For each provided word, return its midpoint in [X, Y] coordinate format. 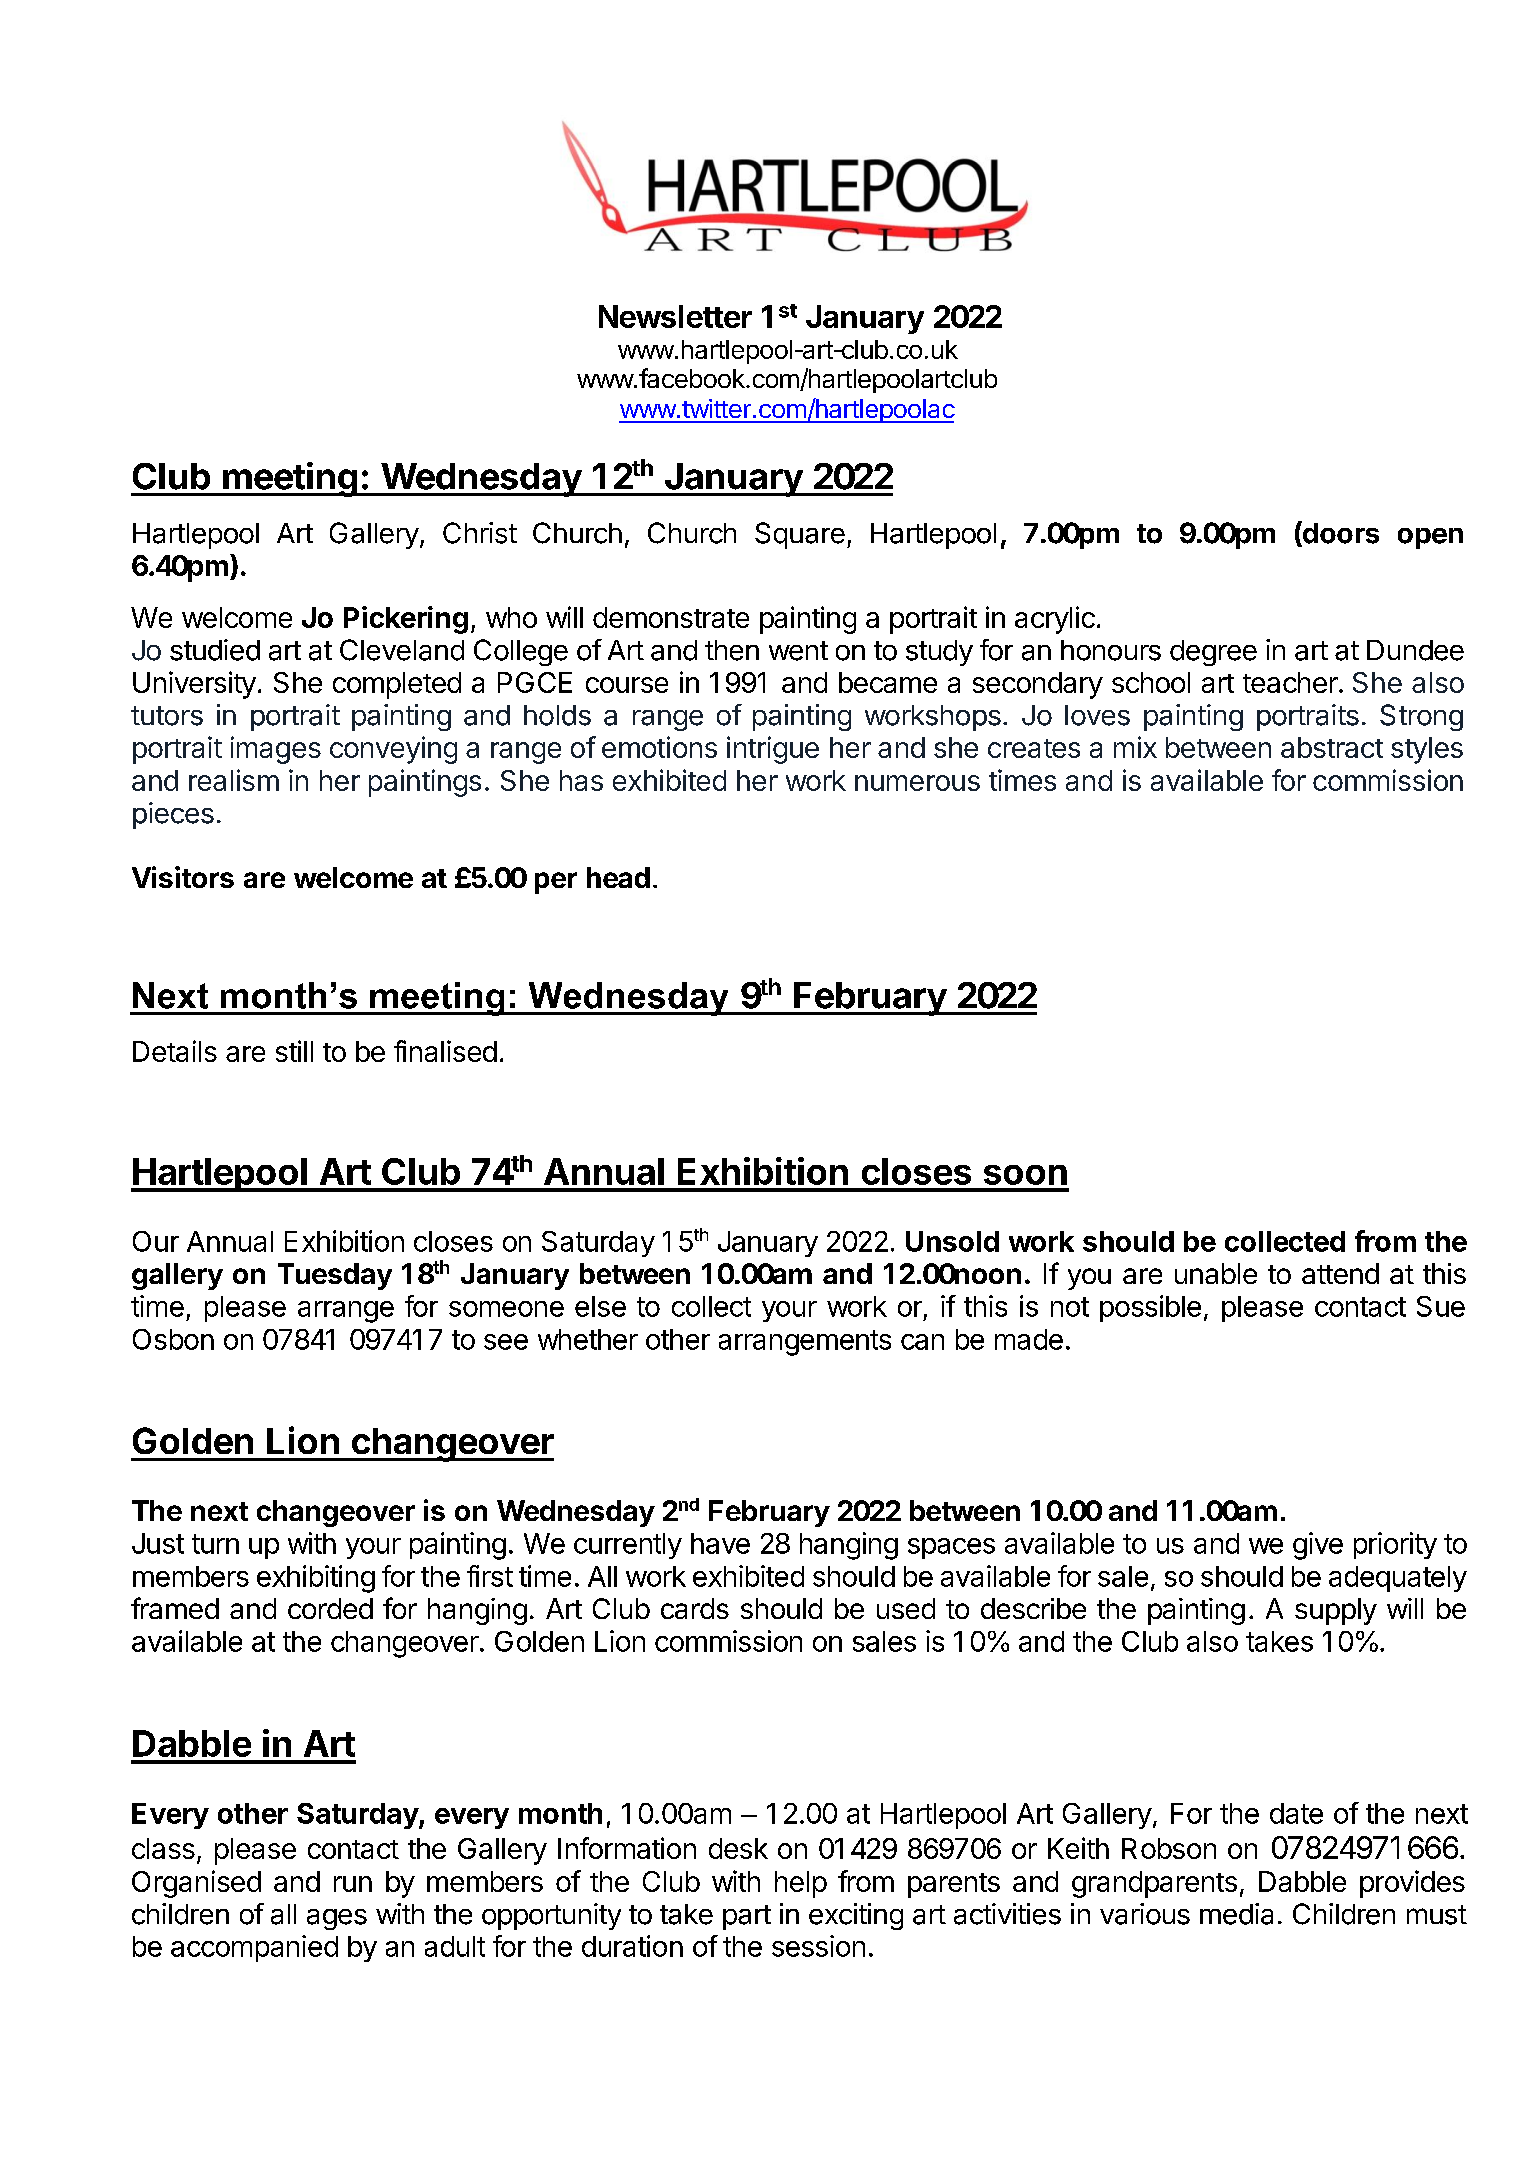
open [1430, 538]
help [801, 1884]
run [353, 1884]
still [294, 1051]
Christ [480, 533]
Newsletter [675, 316]
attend [1340, 1273]
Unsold [952, 1241]
